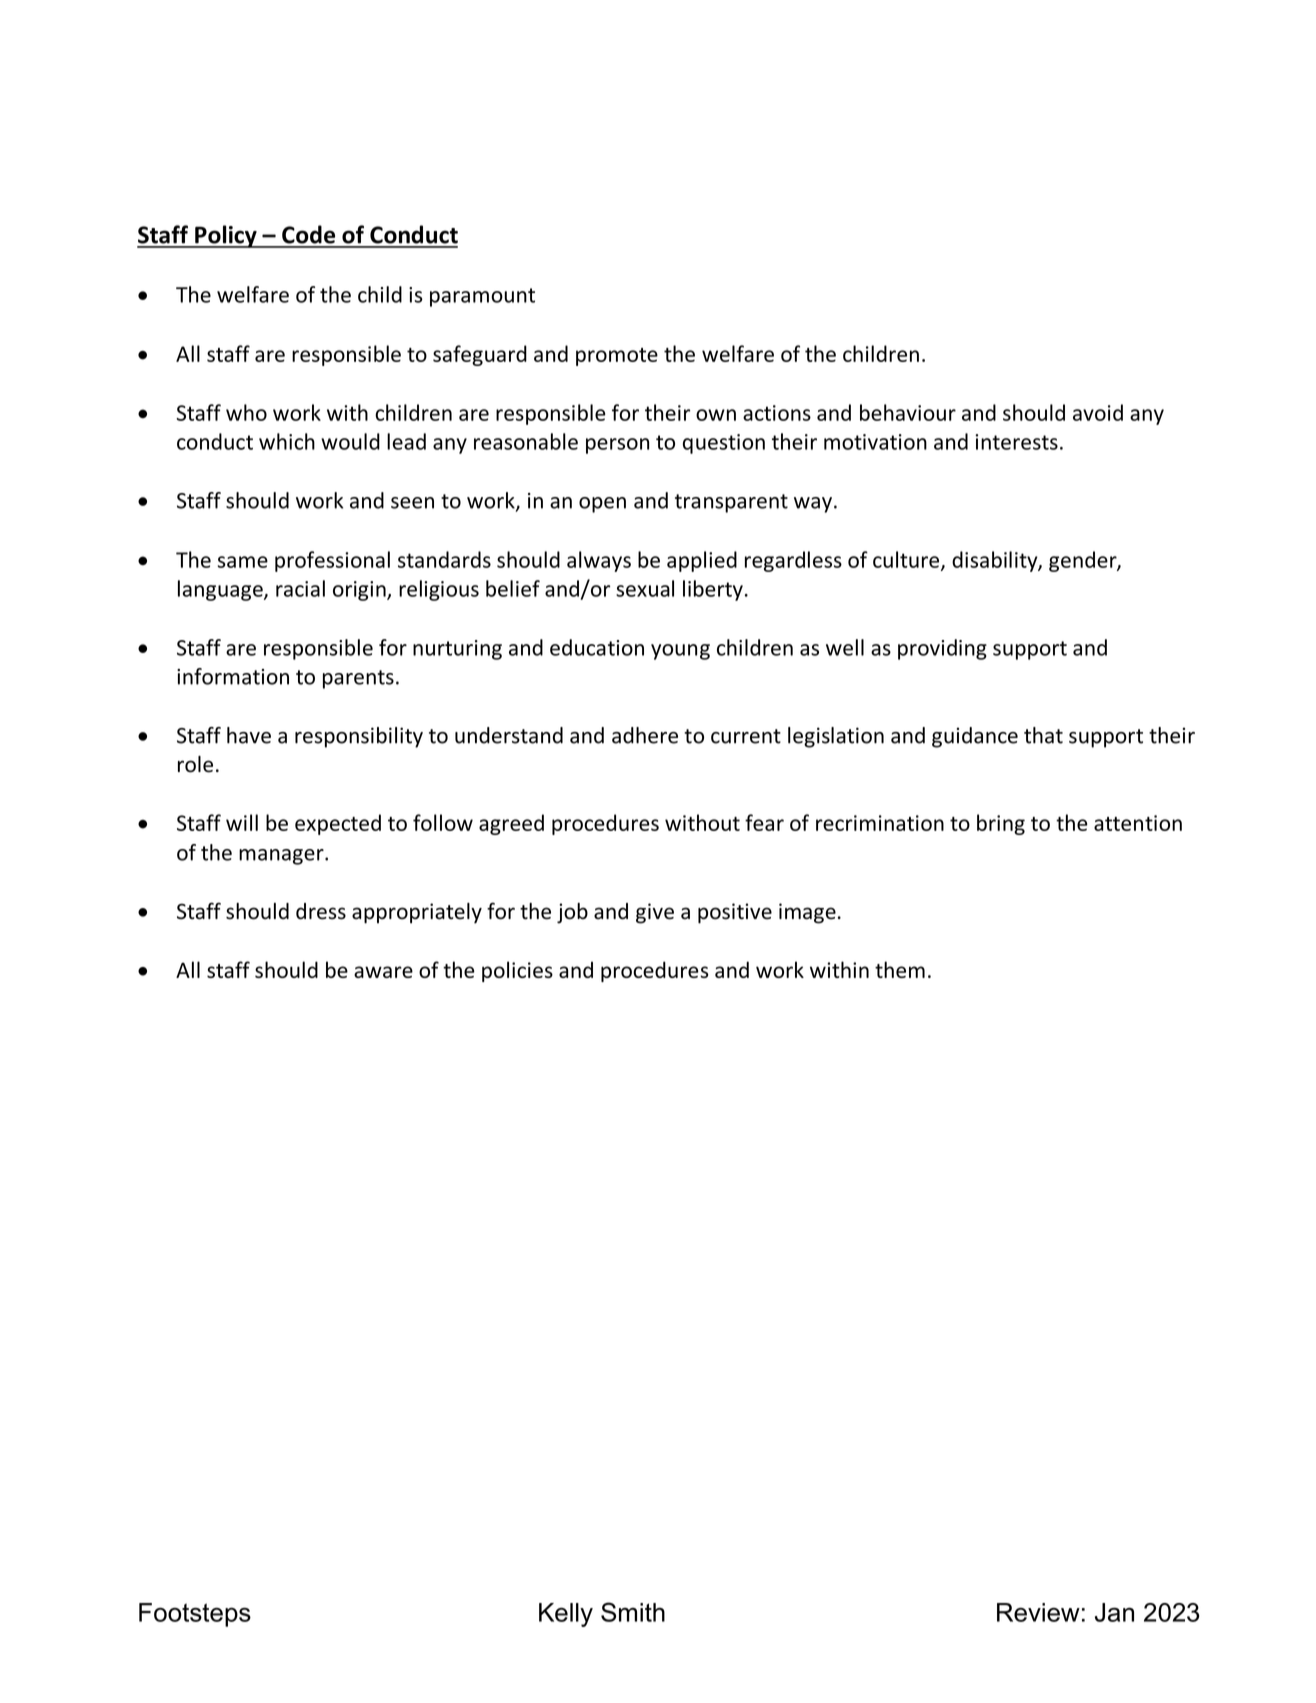  What do you see at coordinates (617, 357) in the screenshot?
I see `promote` at bounding box center [617, 357].
